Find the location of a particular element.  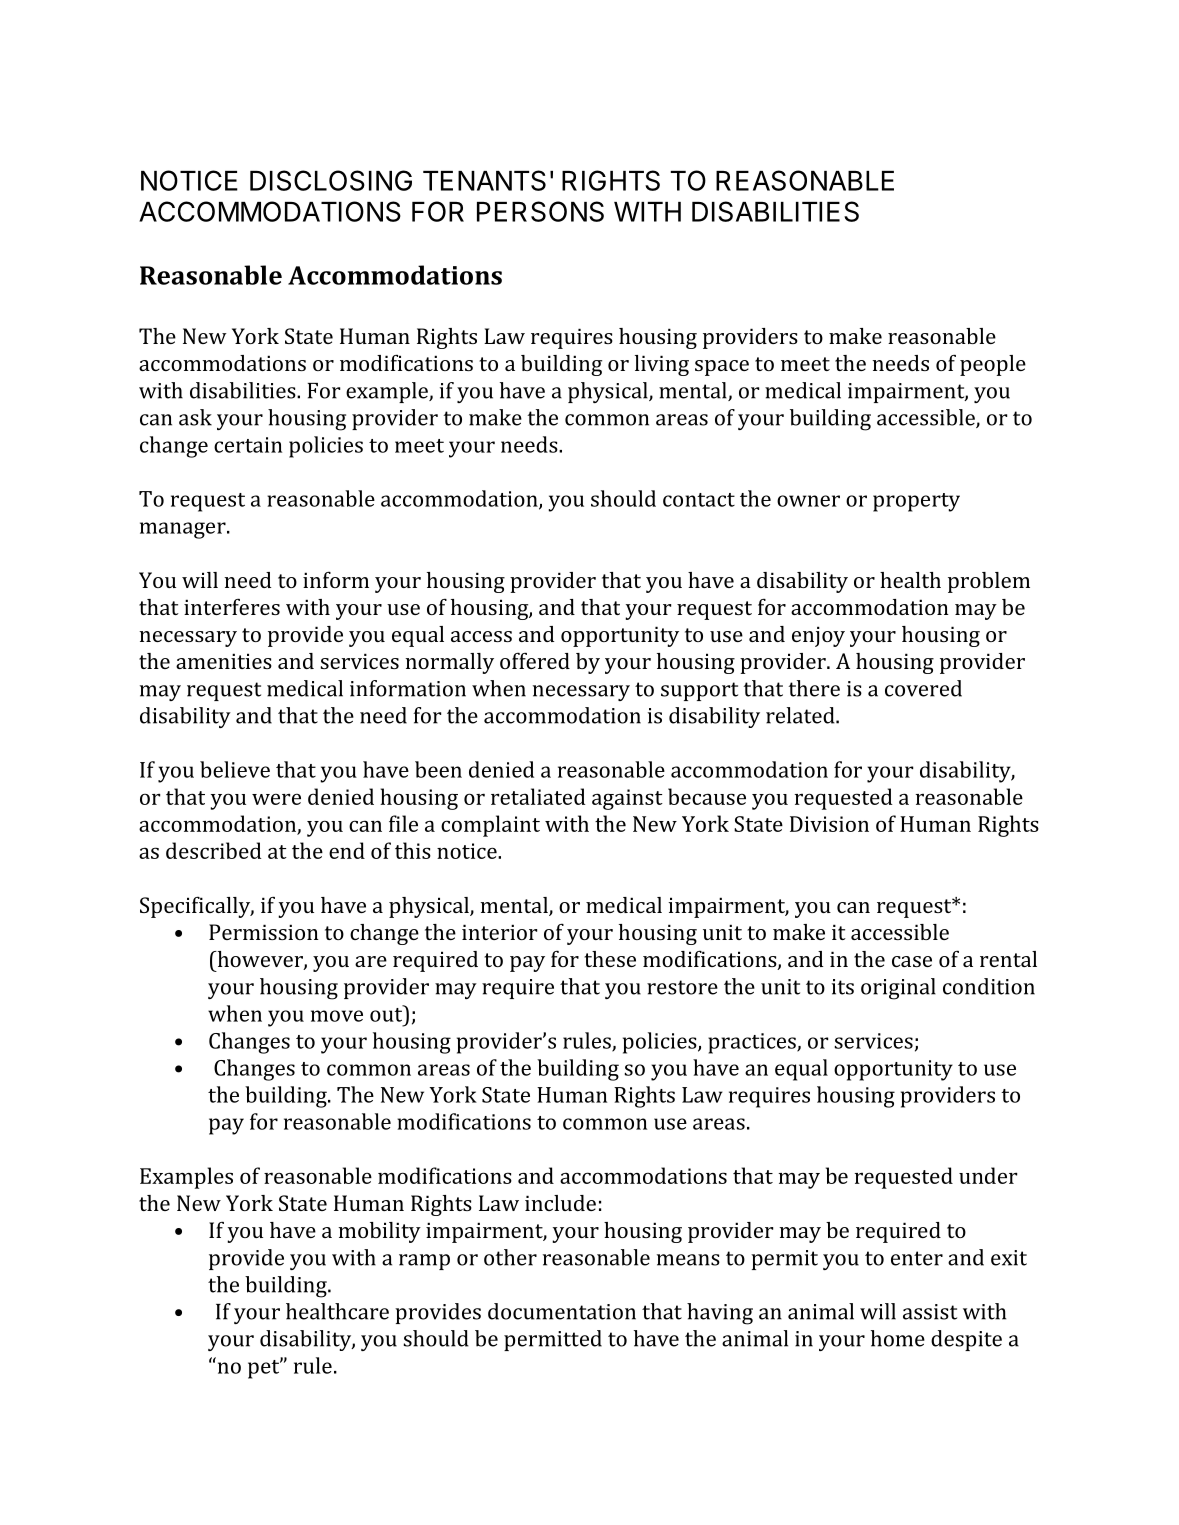

DISCLOSING is located at coordinates (331, 180).
